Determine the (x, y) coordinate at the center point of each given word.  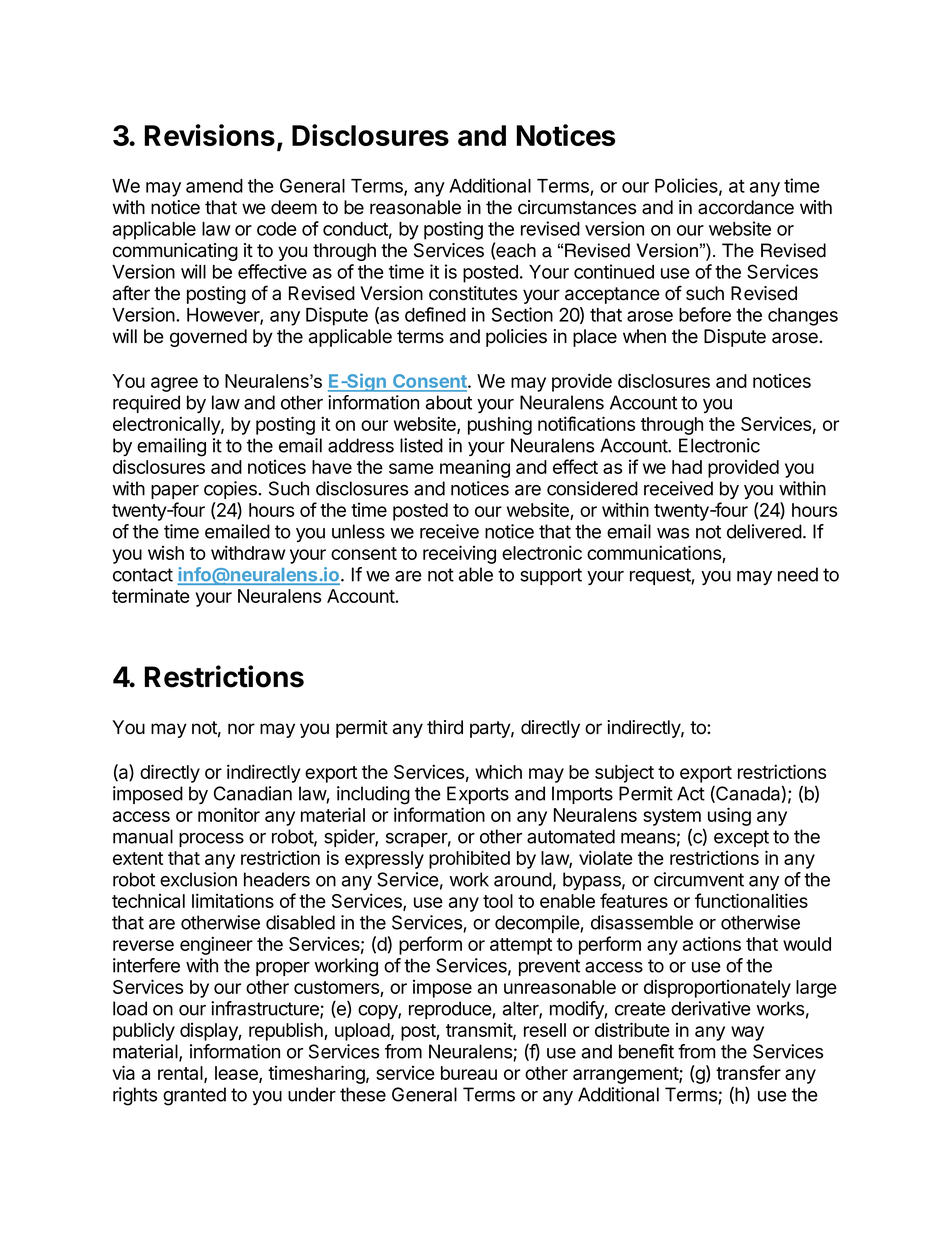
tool (498, 901)
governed (208, 338)
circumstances (577, 207)
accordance (746, 207)
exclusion (198, 879)
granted (194, 1096)
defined (435, 314)
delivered (764, 531)
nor (241, 729)
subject (624, 773)
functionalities (751, 900)
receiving (459, 554)
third (445, 727)
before (705, 314)
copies (231, 490)
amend (214, 186)
